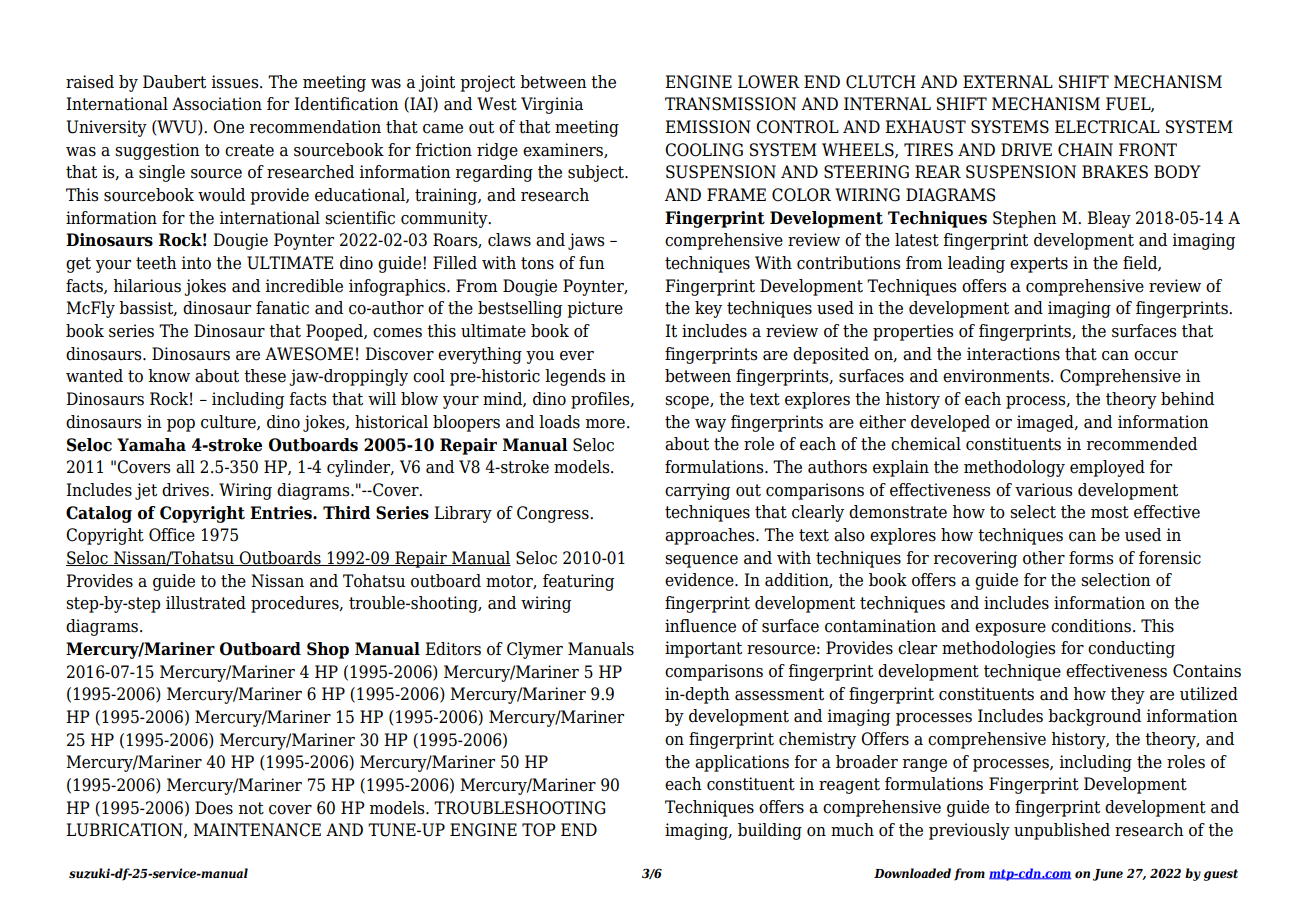 This screenshot has width=1308, height=924. Describe the element at coordinates (1107, 127) in the screenshot. I see `ELECTRICAL` at that location.
